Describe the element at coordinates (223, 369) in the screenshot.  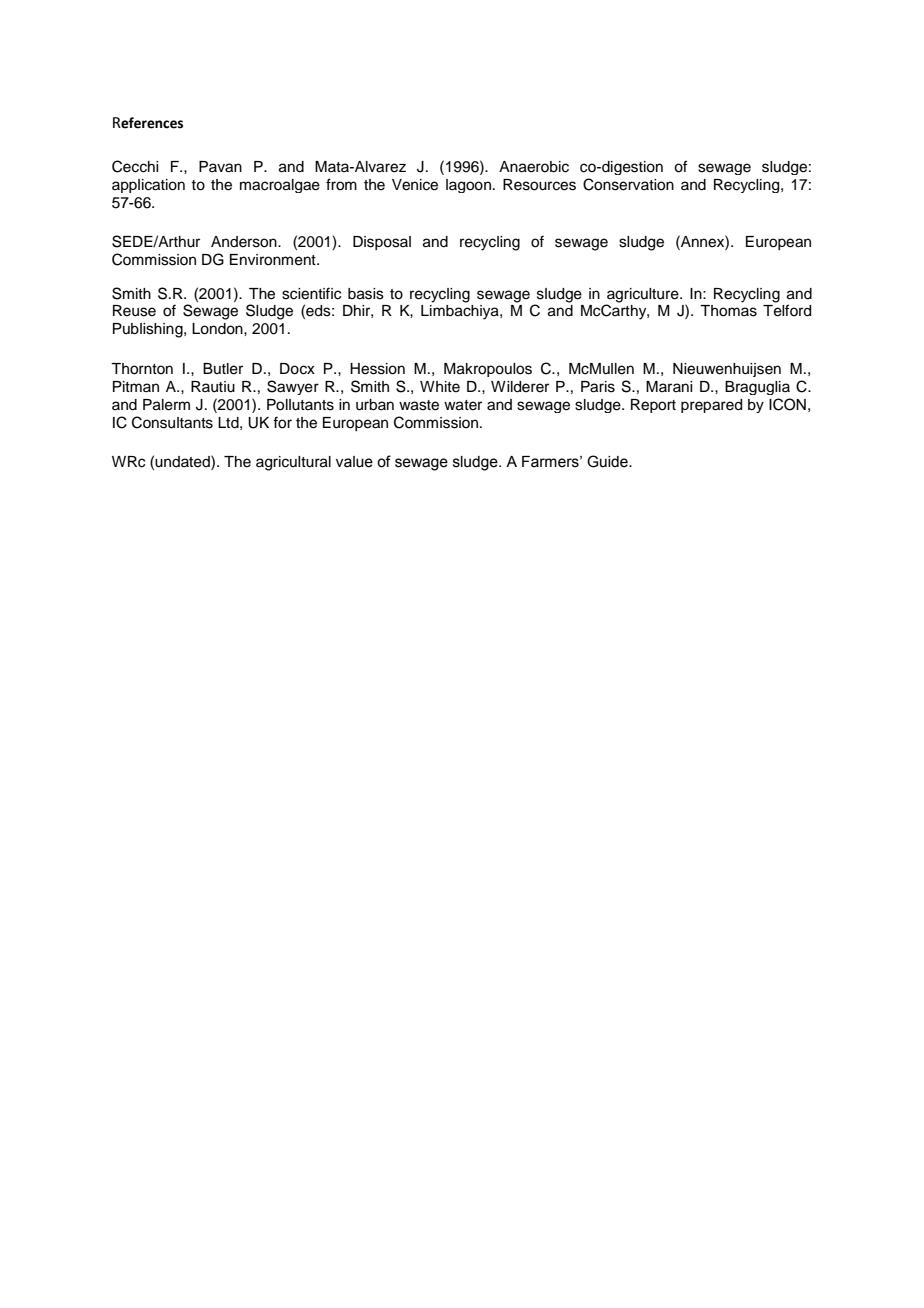
I see `Butler` at that location.
